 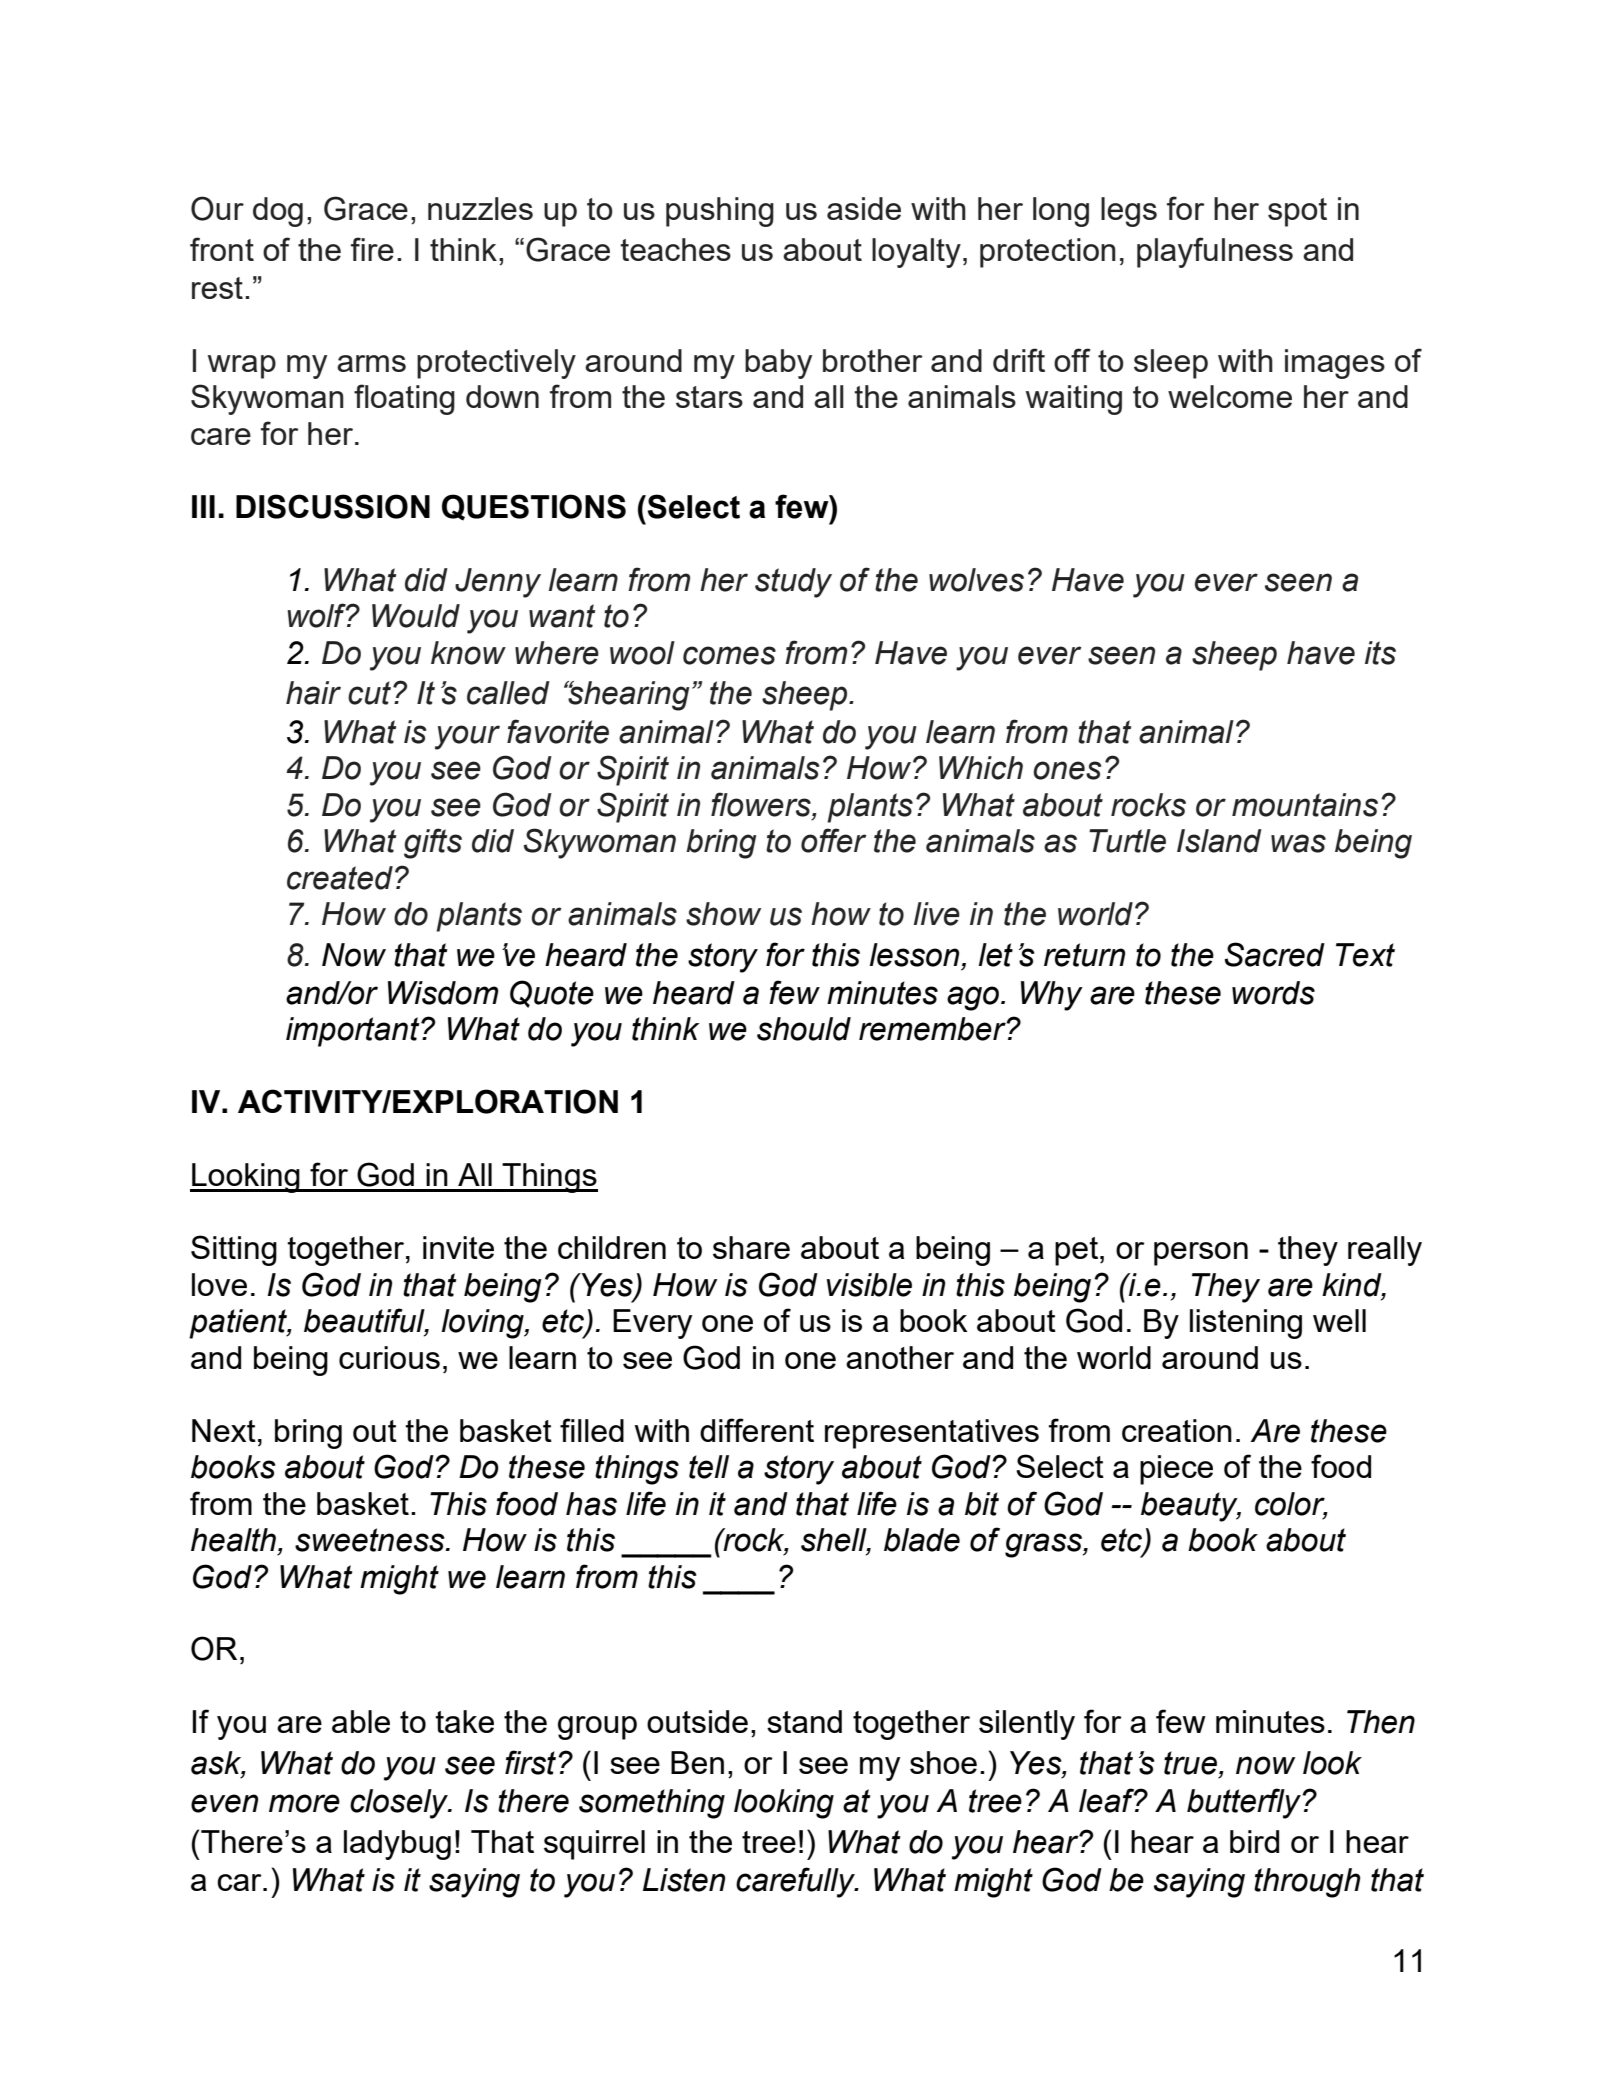 I want to click on creation, so click(x=1177, y=1430).
